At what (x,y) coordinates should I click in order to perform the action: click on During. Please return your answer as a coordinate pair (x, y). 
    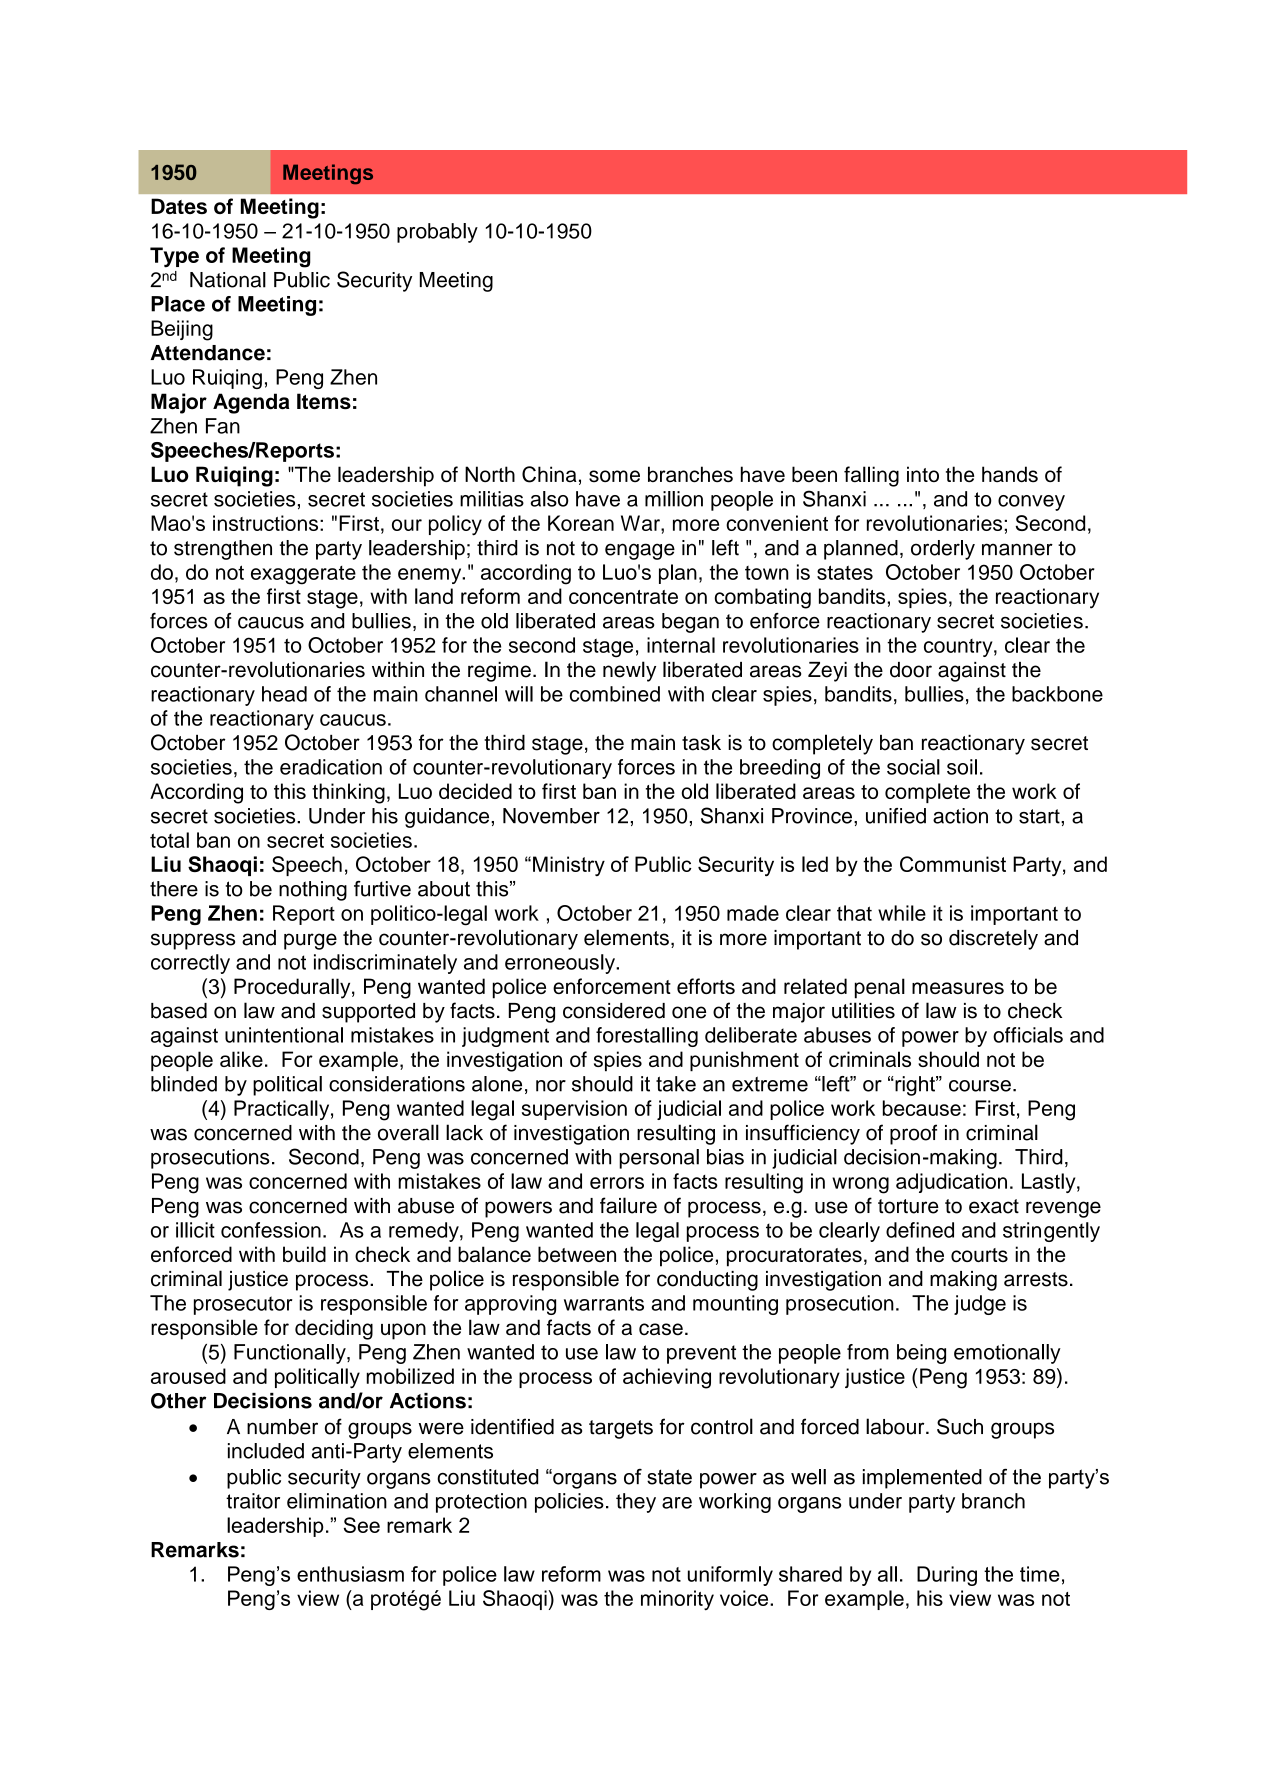
    Looking at the image, I should click on (947, 1576).
